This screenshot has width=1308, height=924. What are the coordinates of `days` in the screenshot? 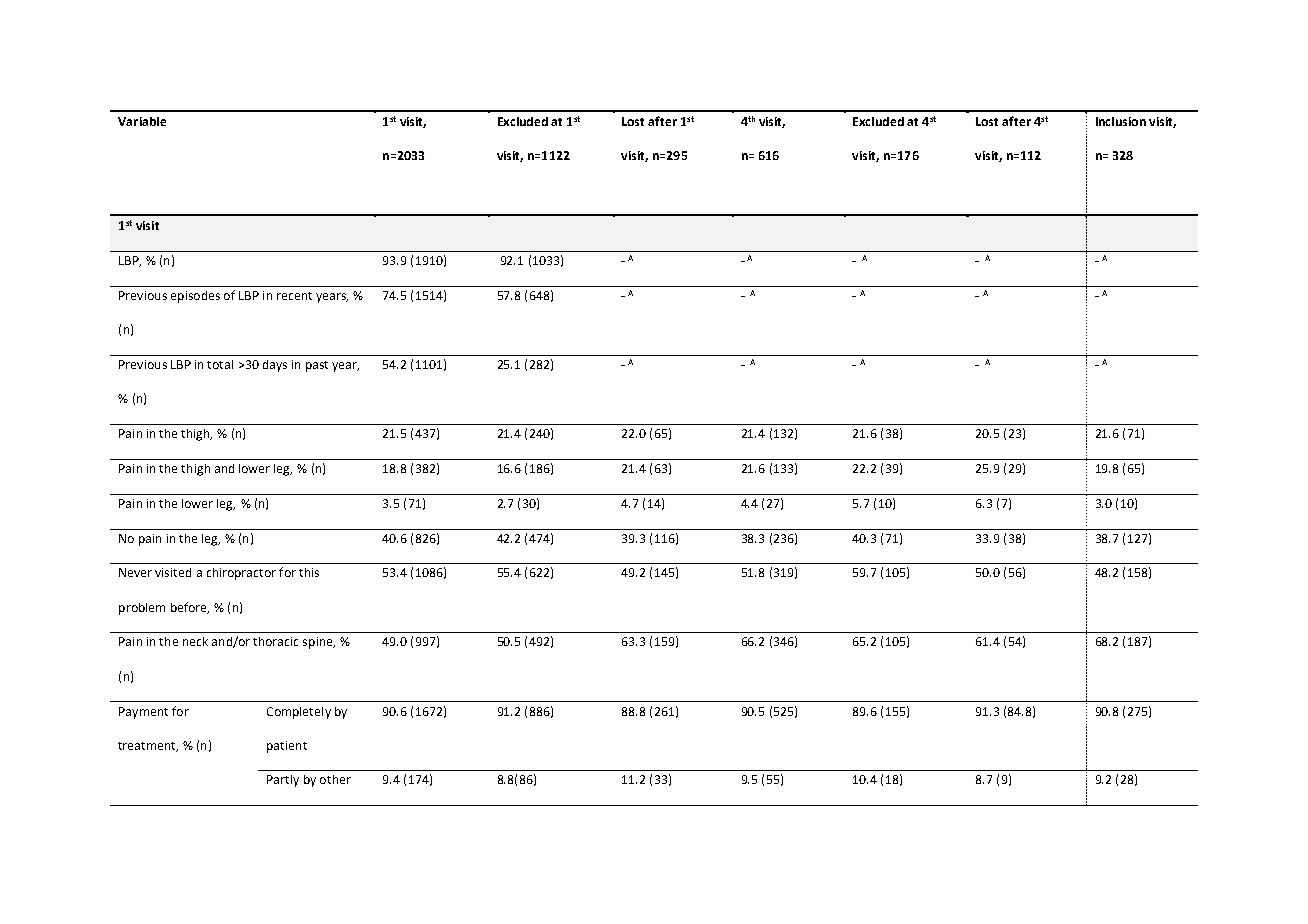 It's located at (275, 366).
